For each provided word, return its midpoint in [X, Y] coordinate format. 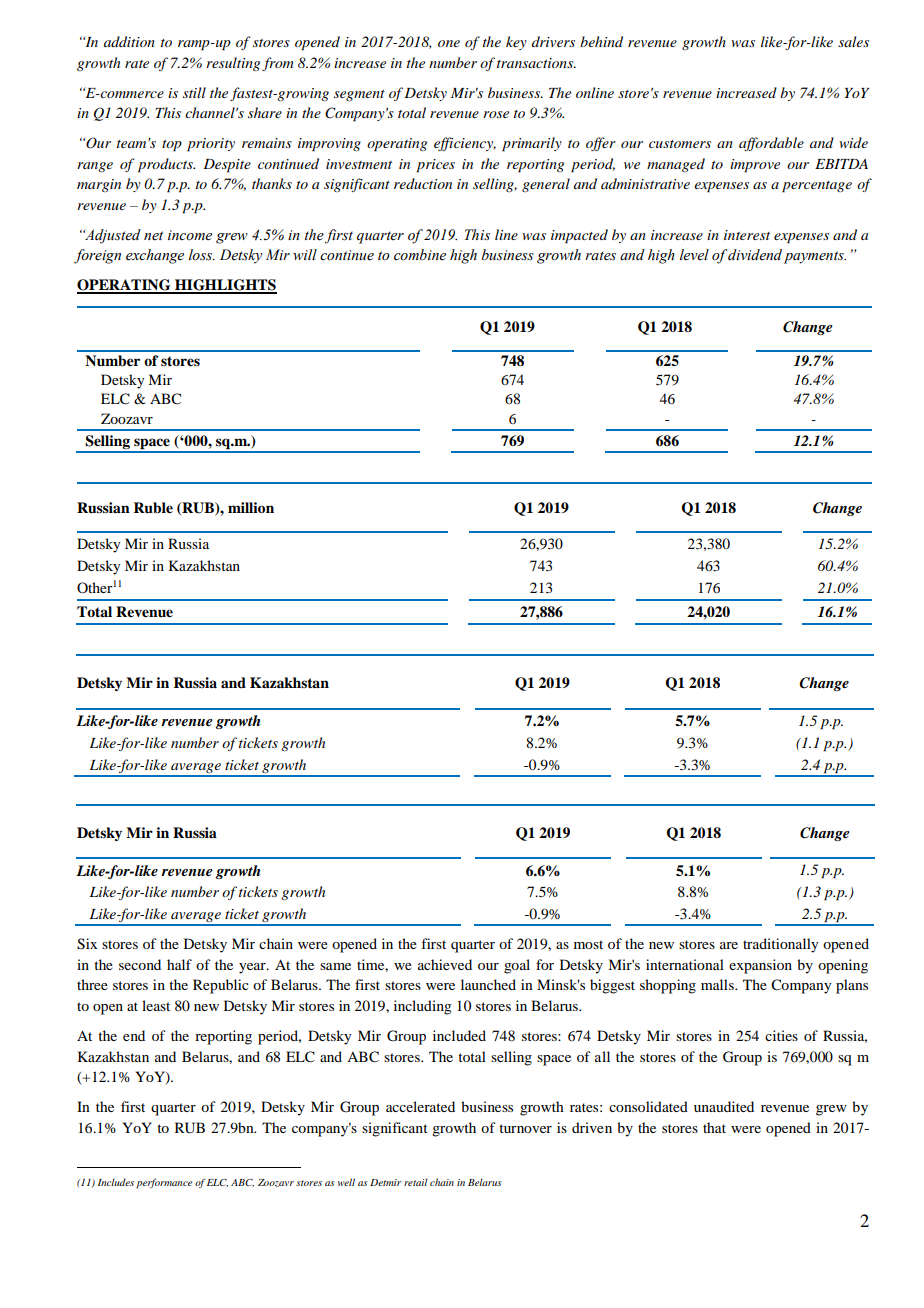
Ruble [153, 508]
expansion [760, 966]
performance [164, 1183]
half [179, 964]
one [449, 43]
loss [202, 255]
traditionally [780, 945]
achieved [445, 964]
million [251, 507]
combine [420, 255]
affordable [771, 144]
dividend [754, 254]
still [194, 92]
